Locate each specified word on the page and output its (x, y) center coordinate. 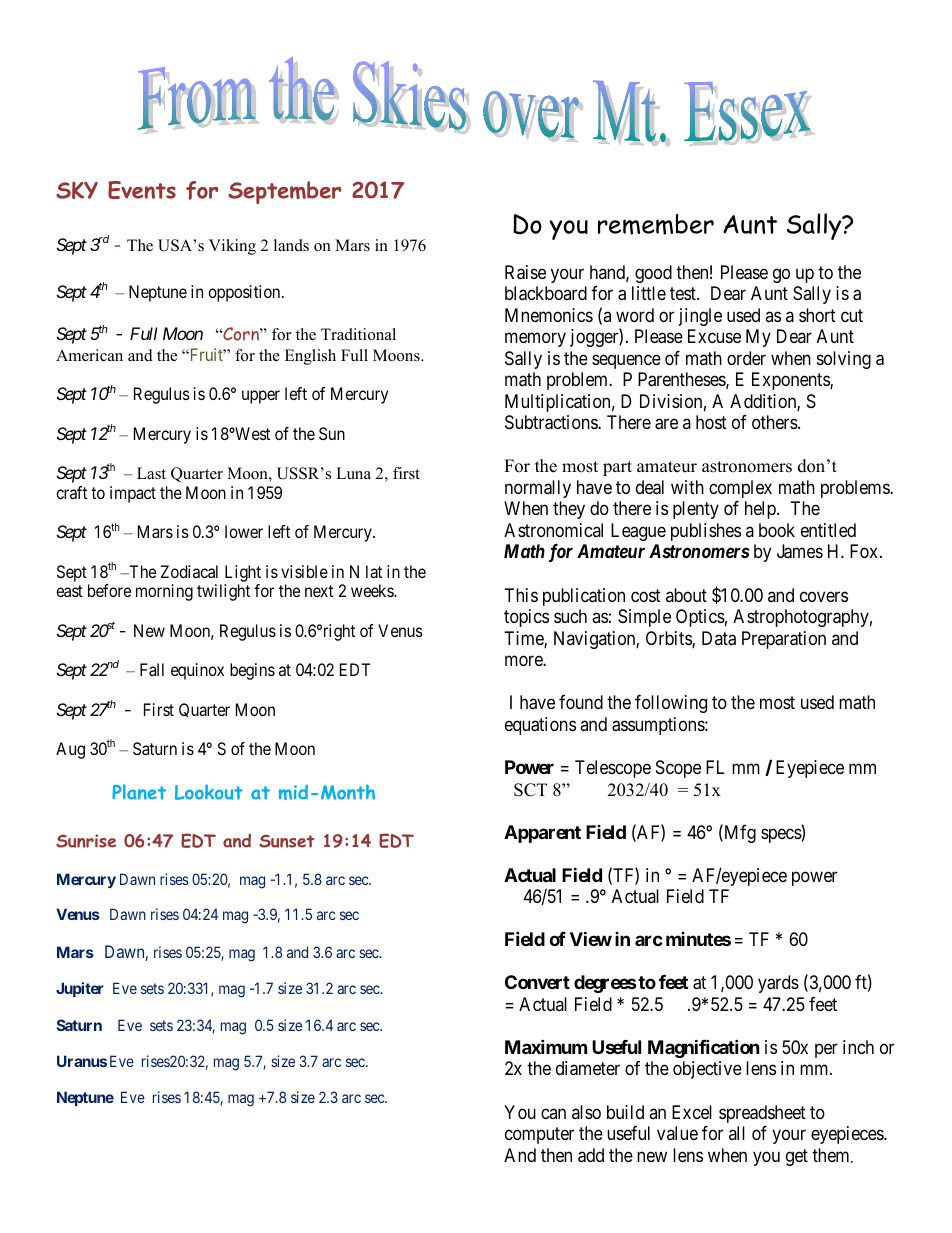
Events (142, 190)
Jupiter (80, 989)
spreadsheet (762, 1114)
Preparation (784, 640)
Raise (525, 272)
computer (539, 1135)
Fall (152, 669)
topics (526, 618)
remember (656, 224)
